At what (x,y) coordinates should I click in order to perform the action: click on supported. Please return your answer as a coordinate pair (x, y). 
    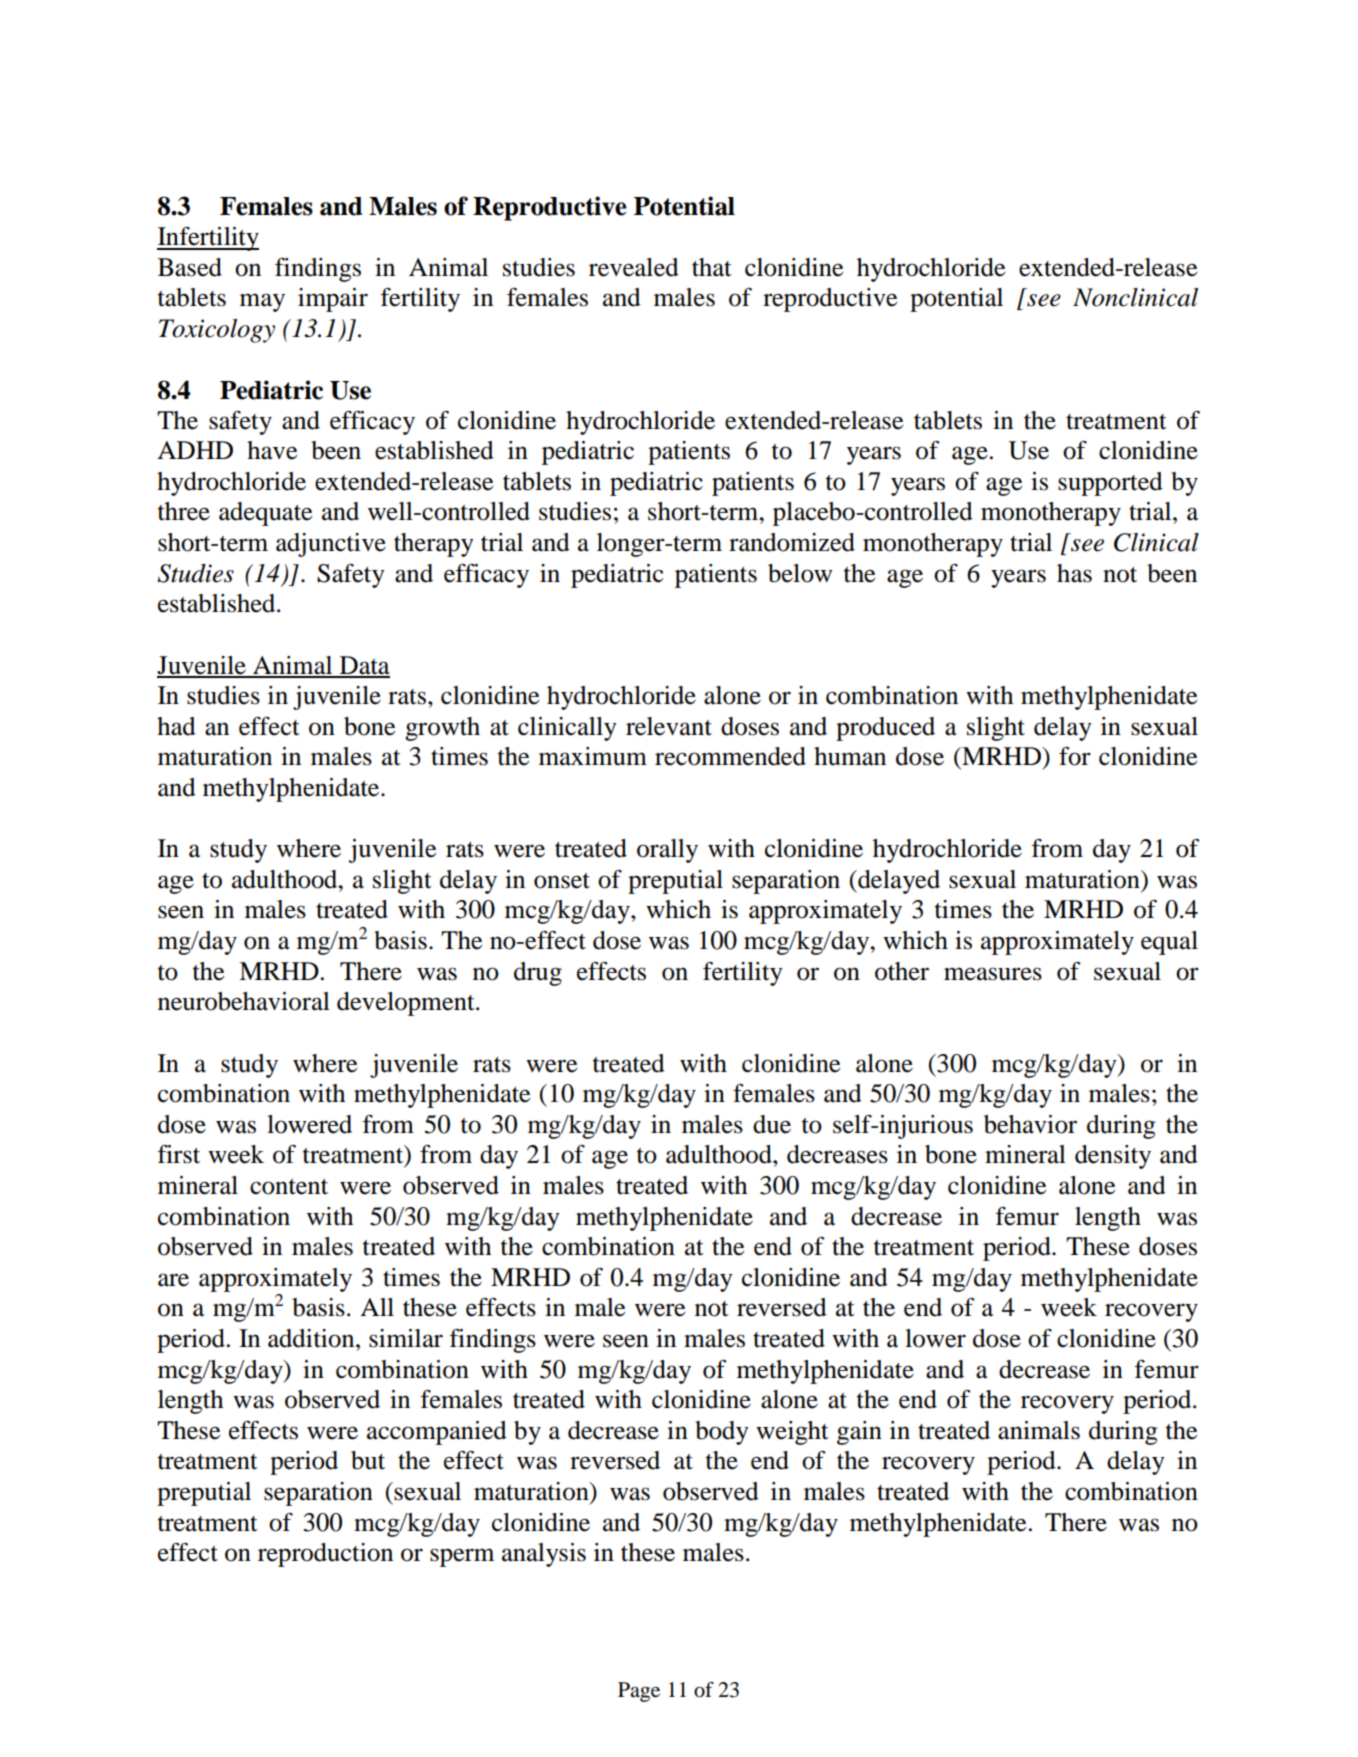
    Looking at the image, I should click on (1110, 484).
